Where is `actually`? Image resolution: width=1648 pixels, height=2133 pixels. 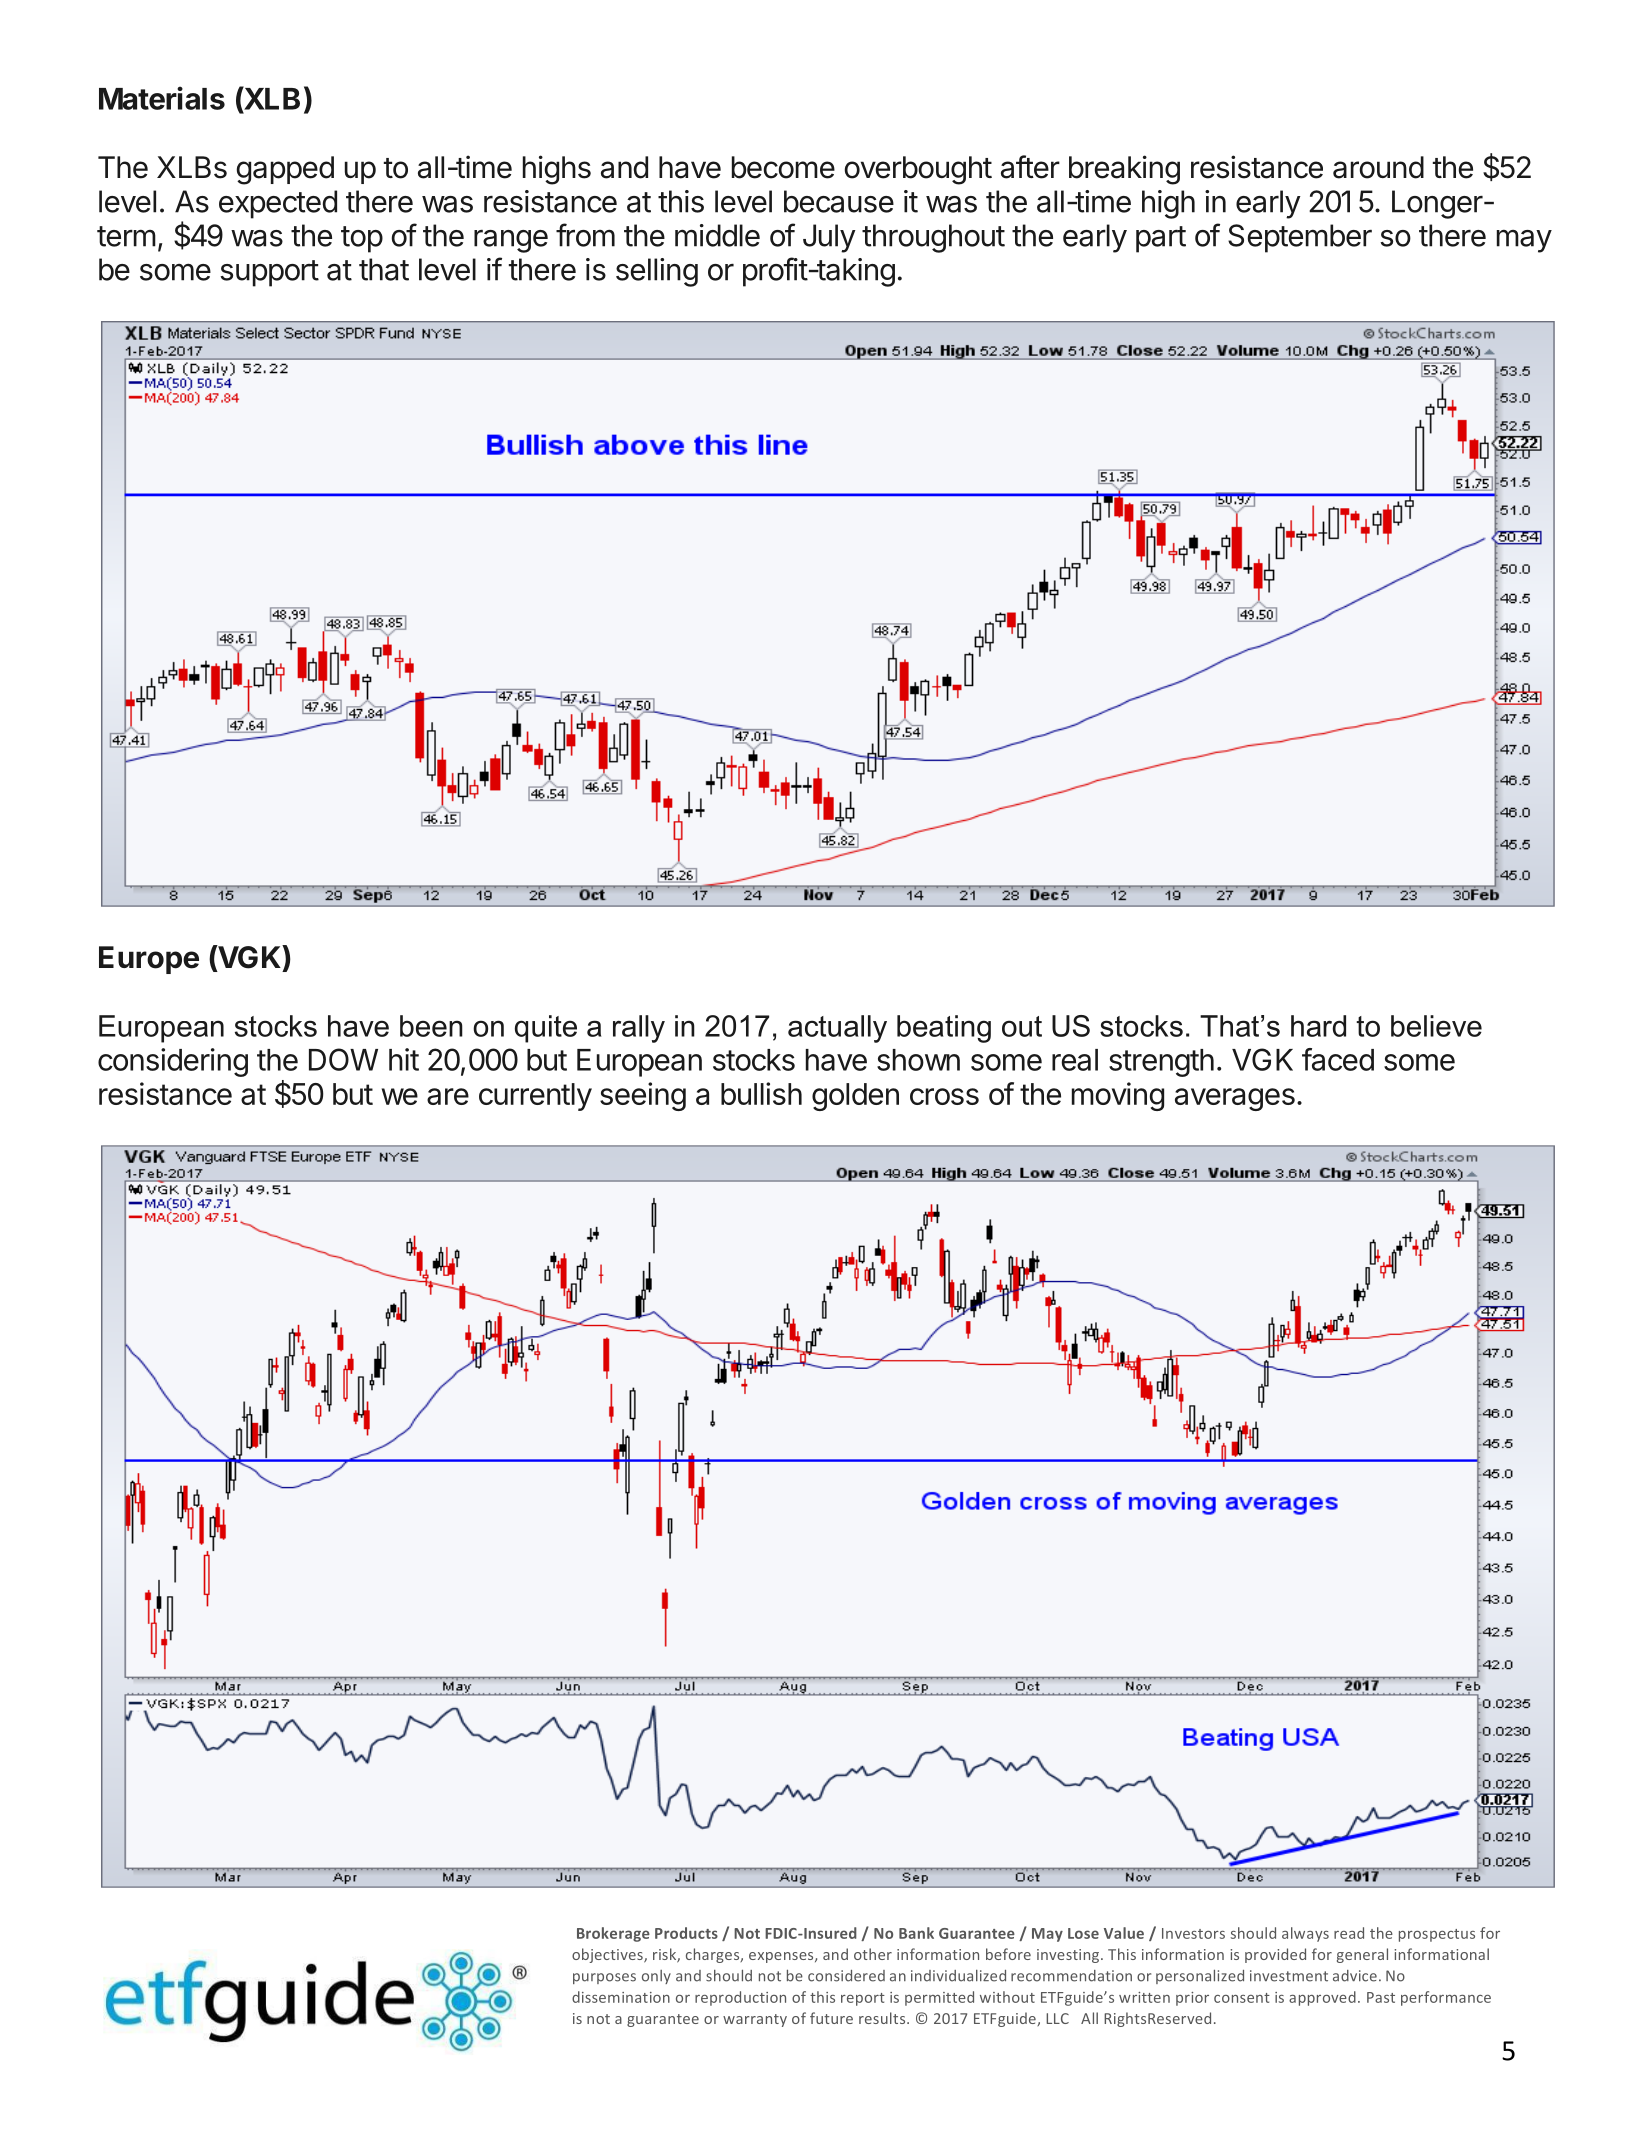 actually is located at coordinates (837, 1029).
